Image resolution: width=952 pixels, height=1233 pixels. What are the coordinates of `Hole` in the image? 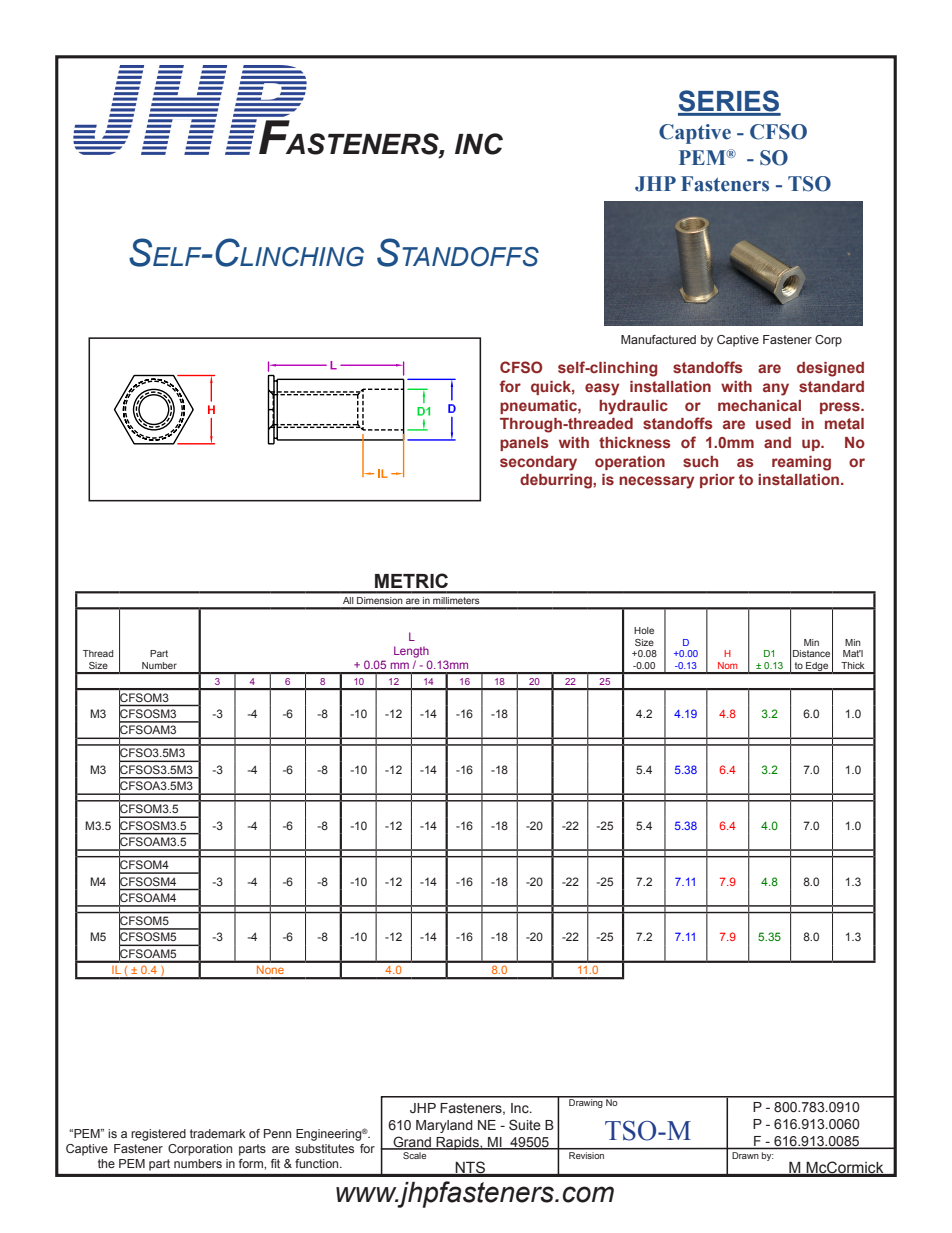 It's located at (644, 630).
